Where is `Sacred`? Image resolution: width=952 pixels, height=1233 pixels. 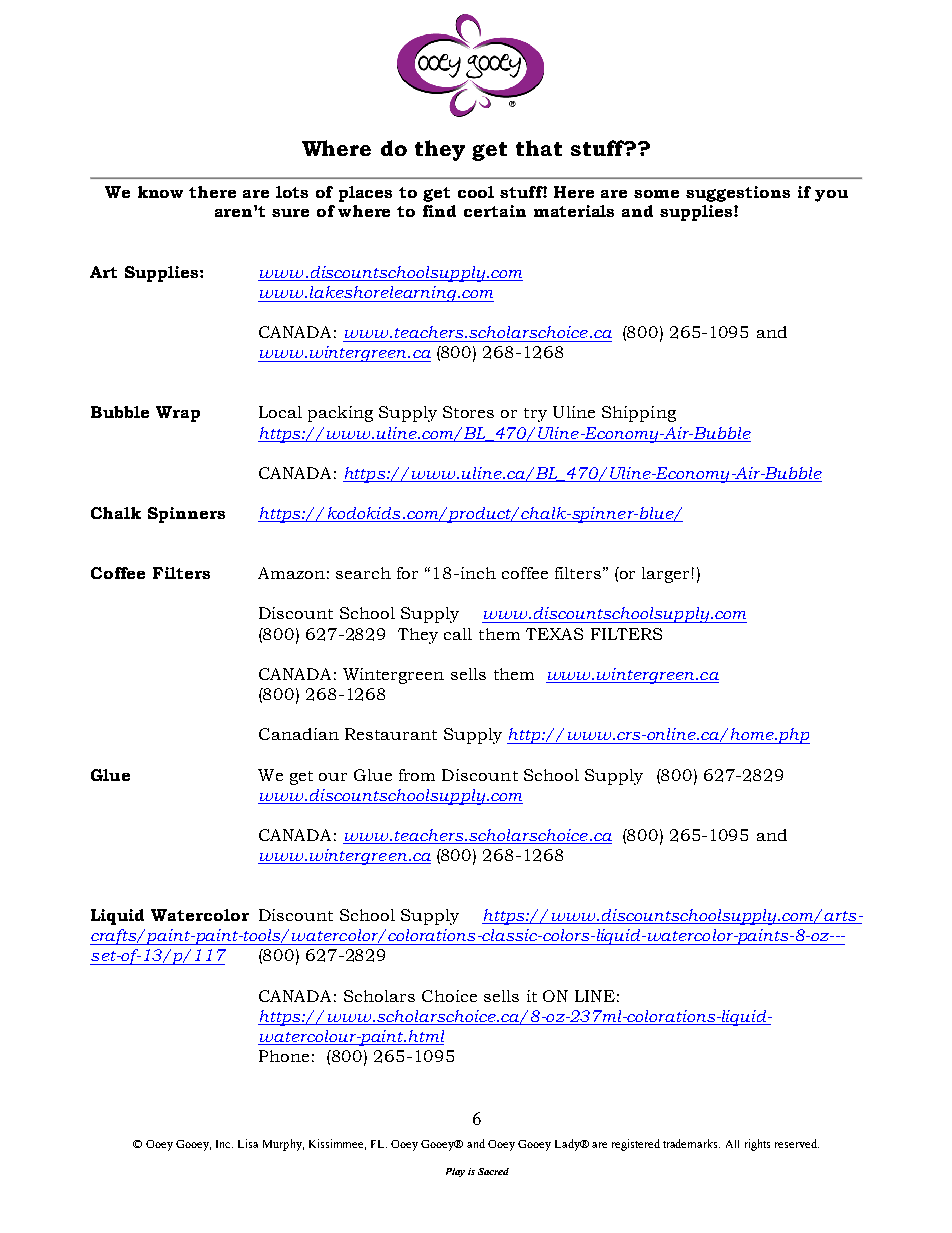 Sacred is located at coordinates (493, 1171).
